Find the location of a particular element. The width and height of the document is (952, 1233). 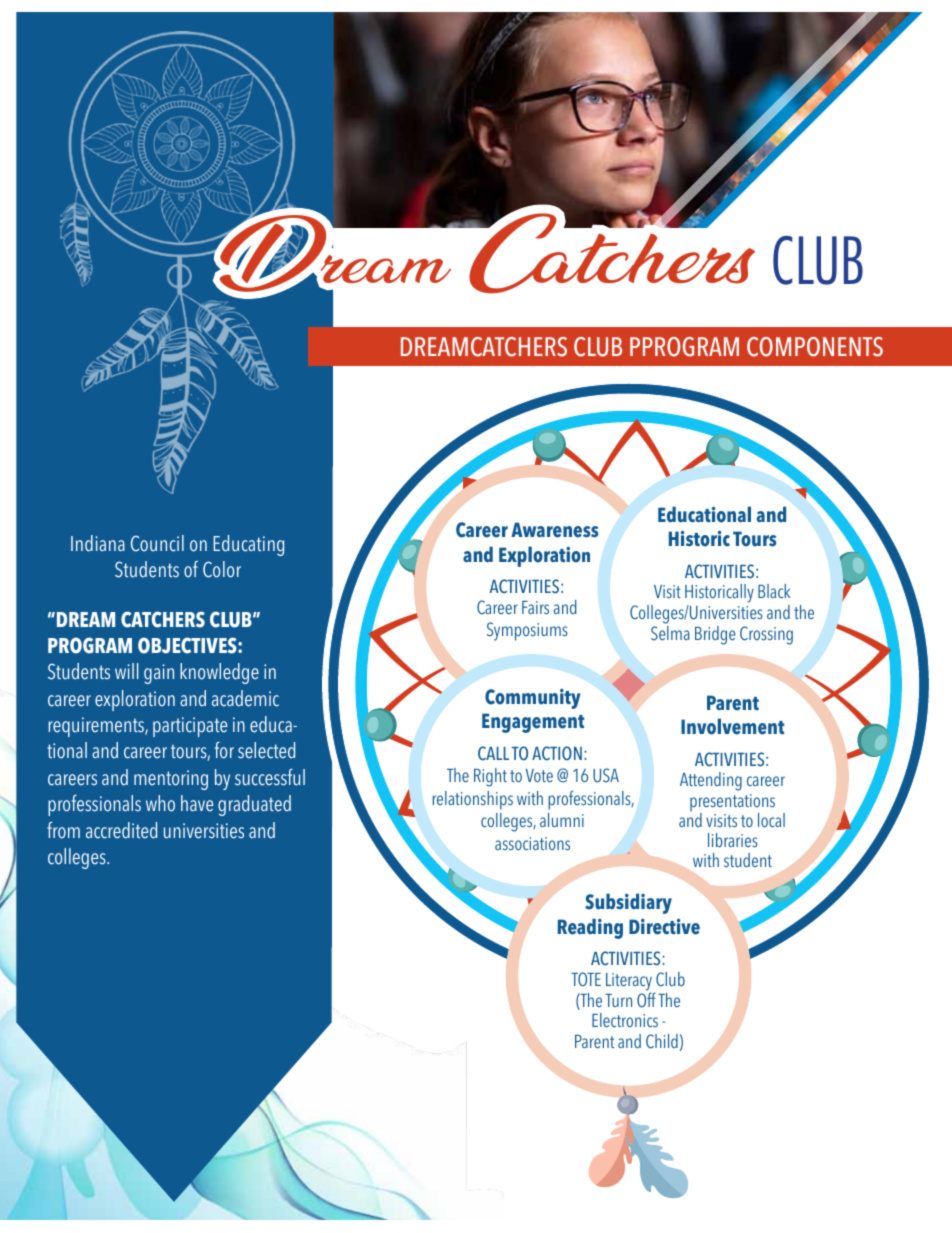

Attending is located at coordinates (711, 781).
